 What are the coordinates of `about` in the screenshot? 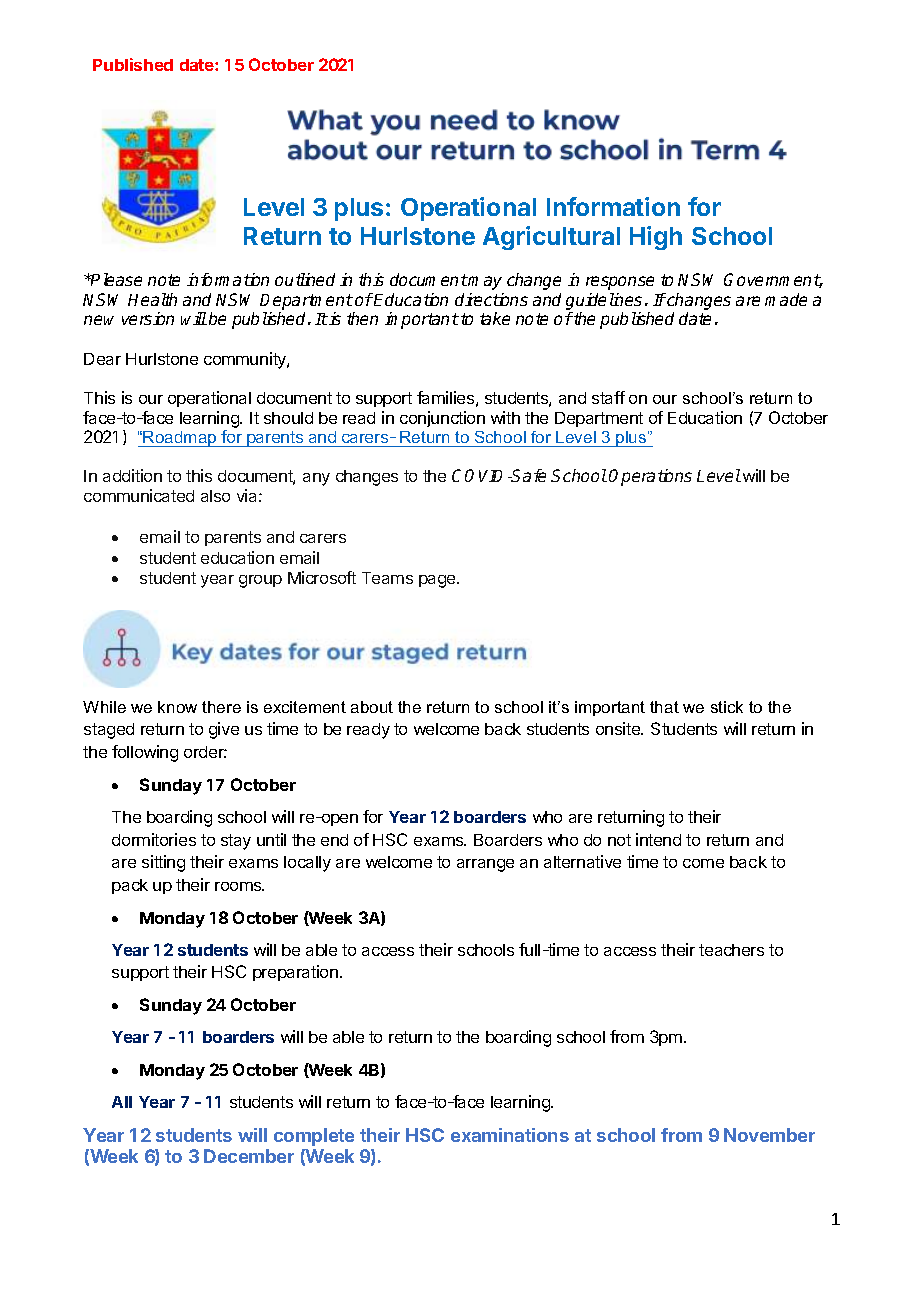 It's located at (372, 707).
